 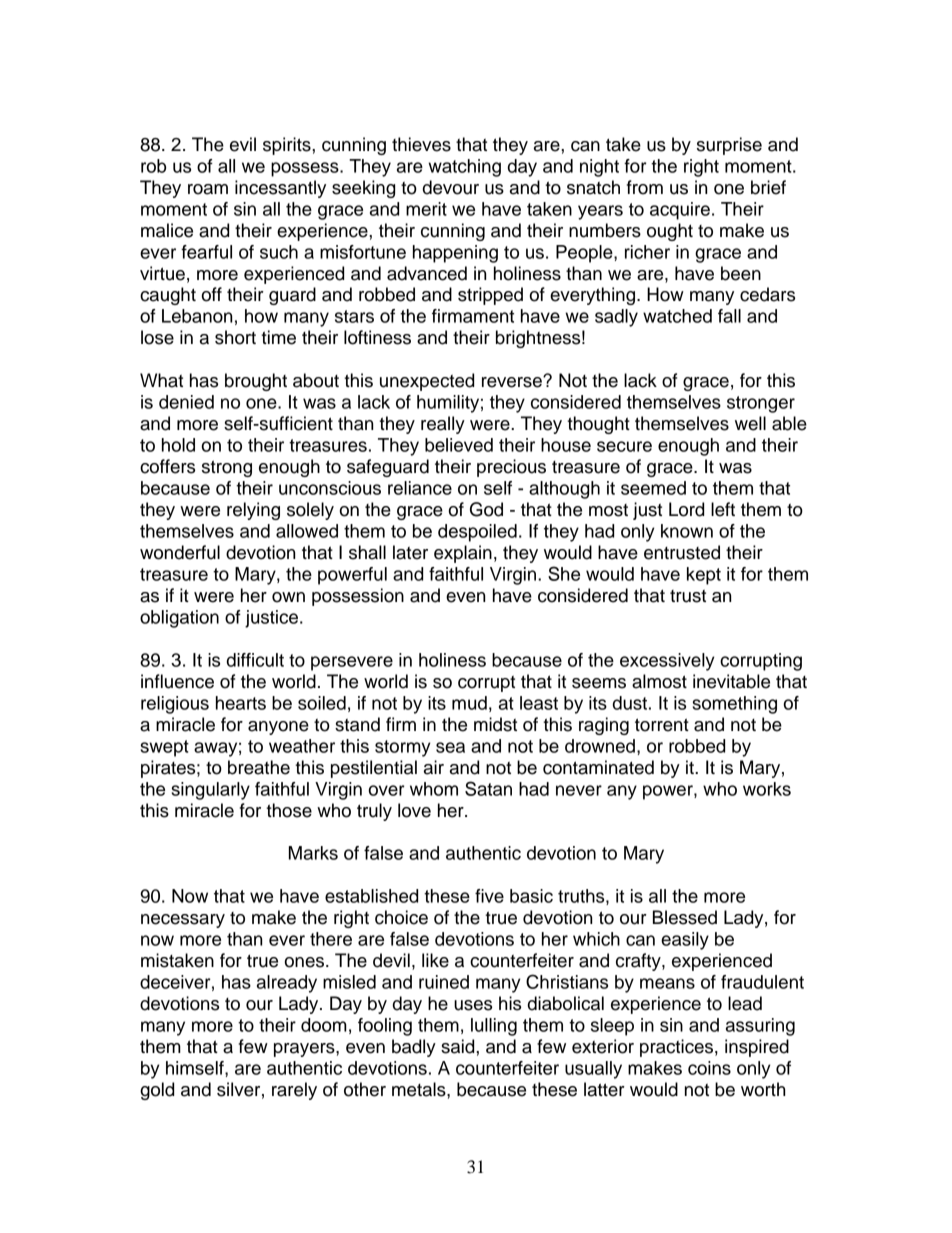 I want to click on rarely, so click(x=294, y=1091).
